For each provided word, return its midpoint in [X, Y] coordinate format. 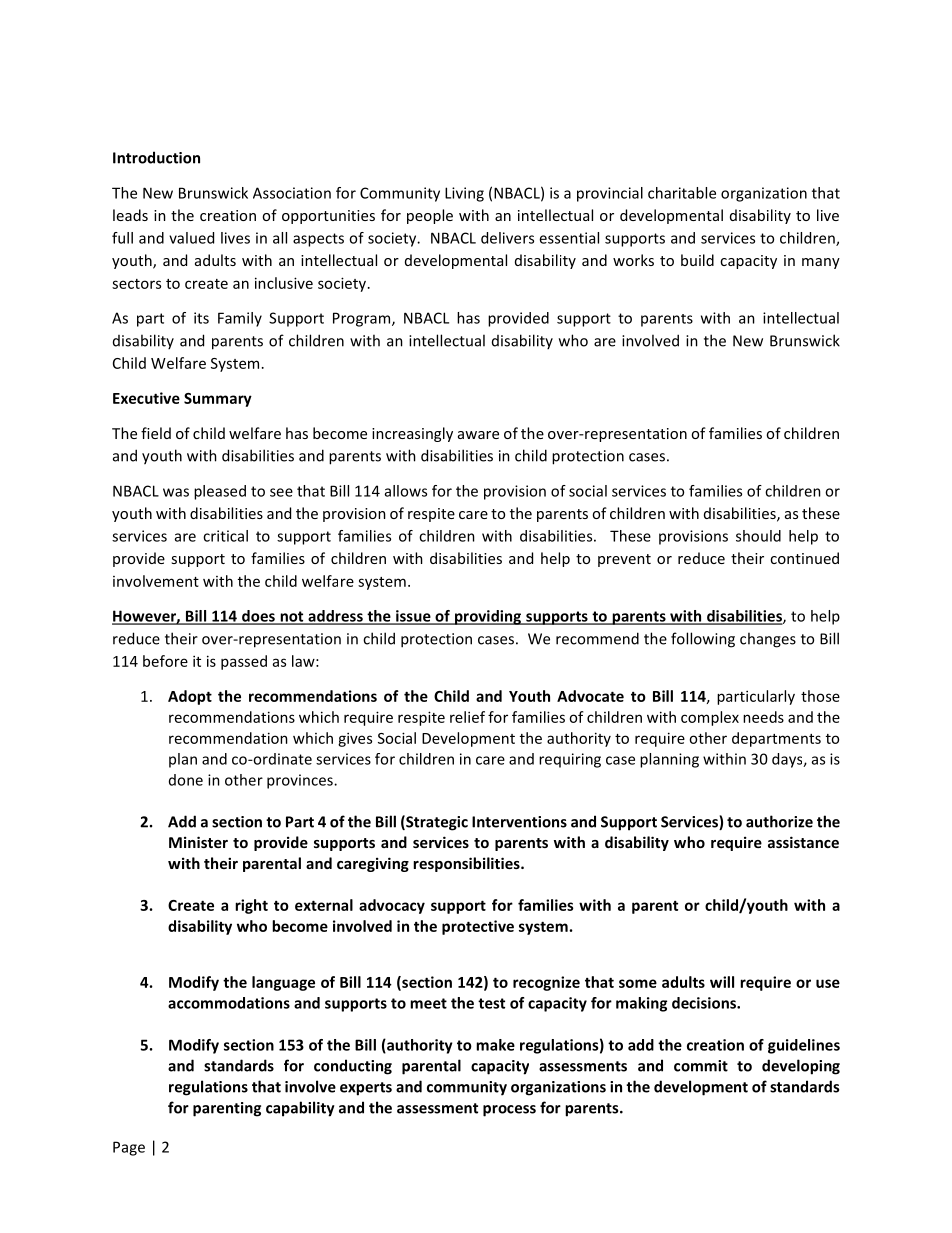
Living [464, 194]
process [509, 1111]
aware [478, 435]
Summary [218, 400]
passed [244, 662]
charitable [682, 193]
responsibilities [467, 864]
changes [768, 640]
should [758, 536]
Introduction [156, 157]
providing [487, 617]
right [251, 906]
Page [129, 1148]
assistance [803, 842]
